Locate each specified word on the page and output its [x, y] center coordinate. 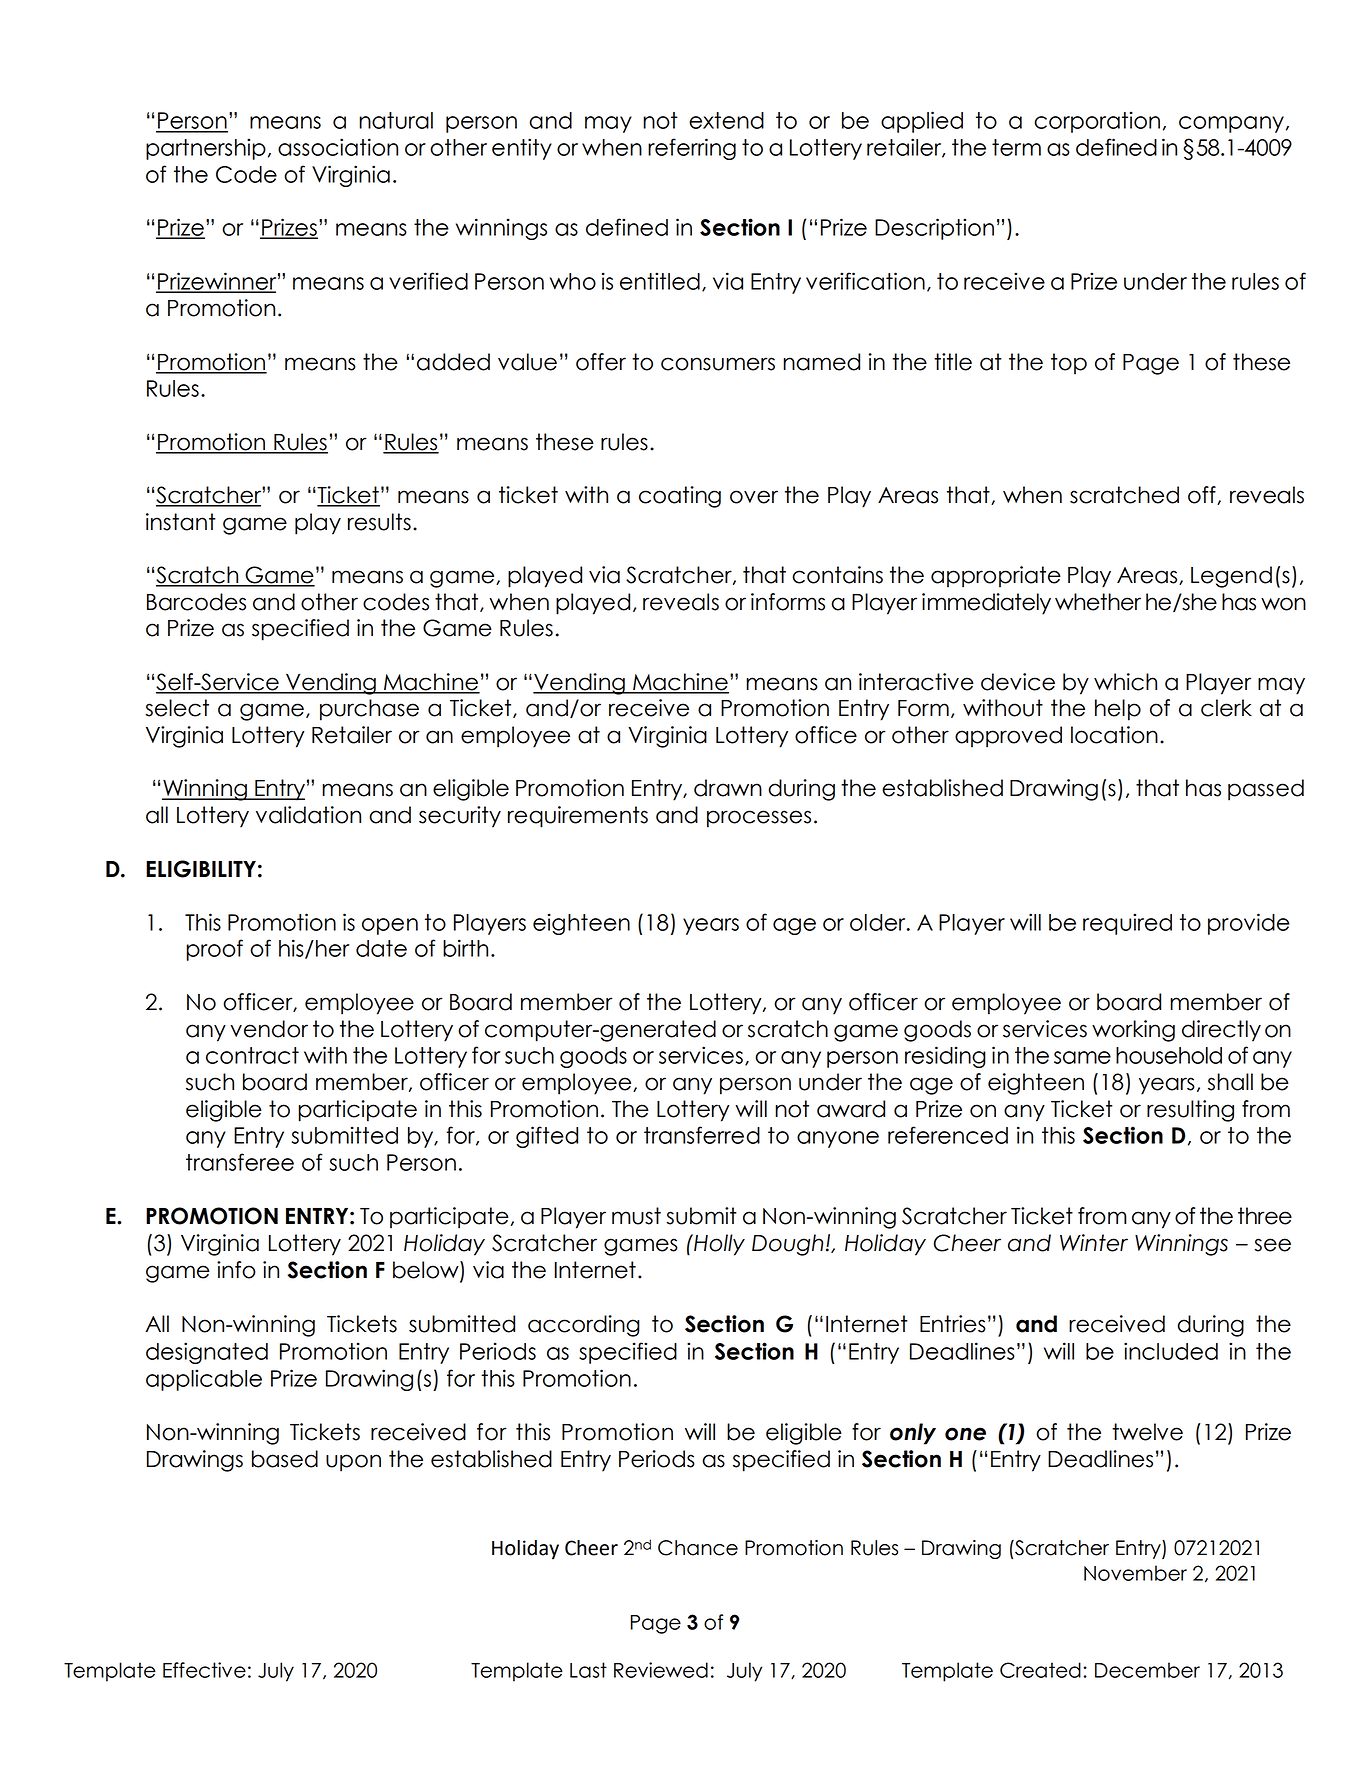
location [1114, 735]
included [1171, 1351]
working [1133, 1031]
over [754, 497]
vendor [269, 1029]
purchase [369, 710]
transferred [702, 1135]
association [338, 147]
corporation [1097, 122]
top [1069, 364]
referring [692, 149]
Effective [204, 1670]
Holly [718, 1245]
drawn [728, 788]
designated [207, 1353]
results [379, 522]
